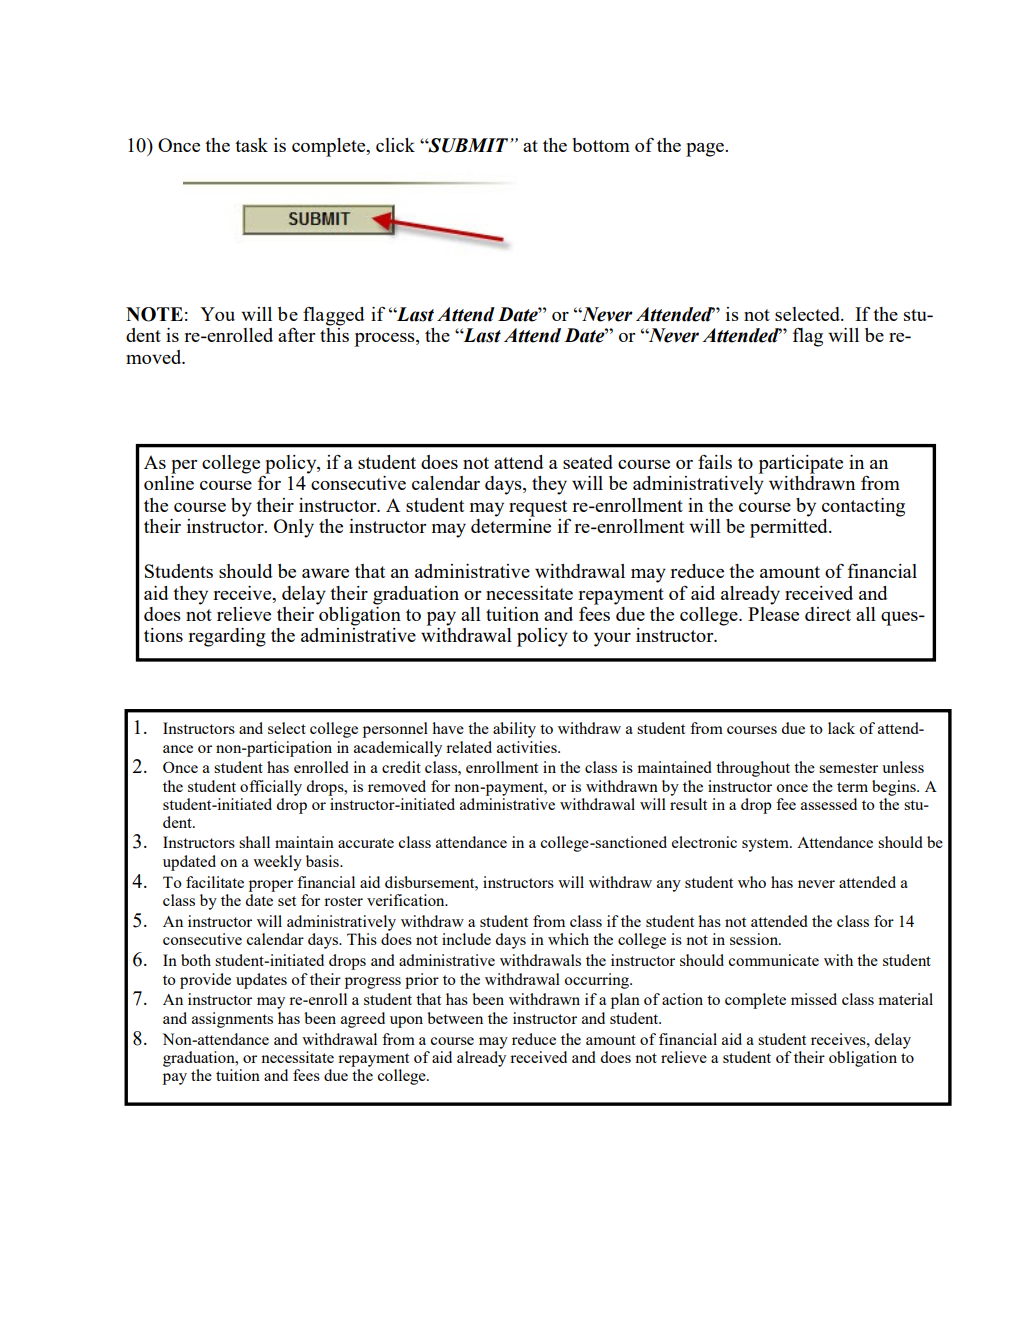 This image has height=1334, width=1031. I want to click on direct, so click(828, 614).
